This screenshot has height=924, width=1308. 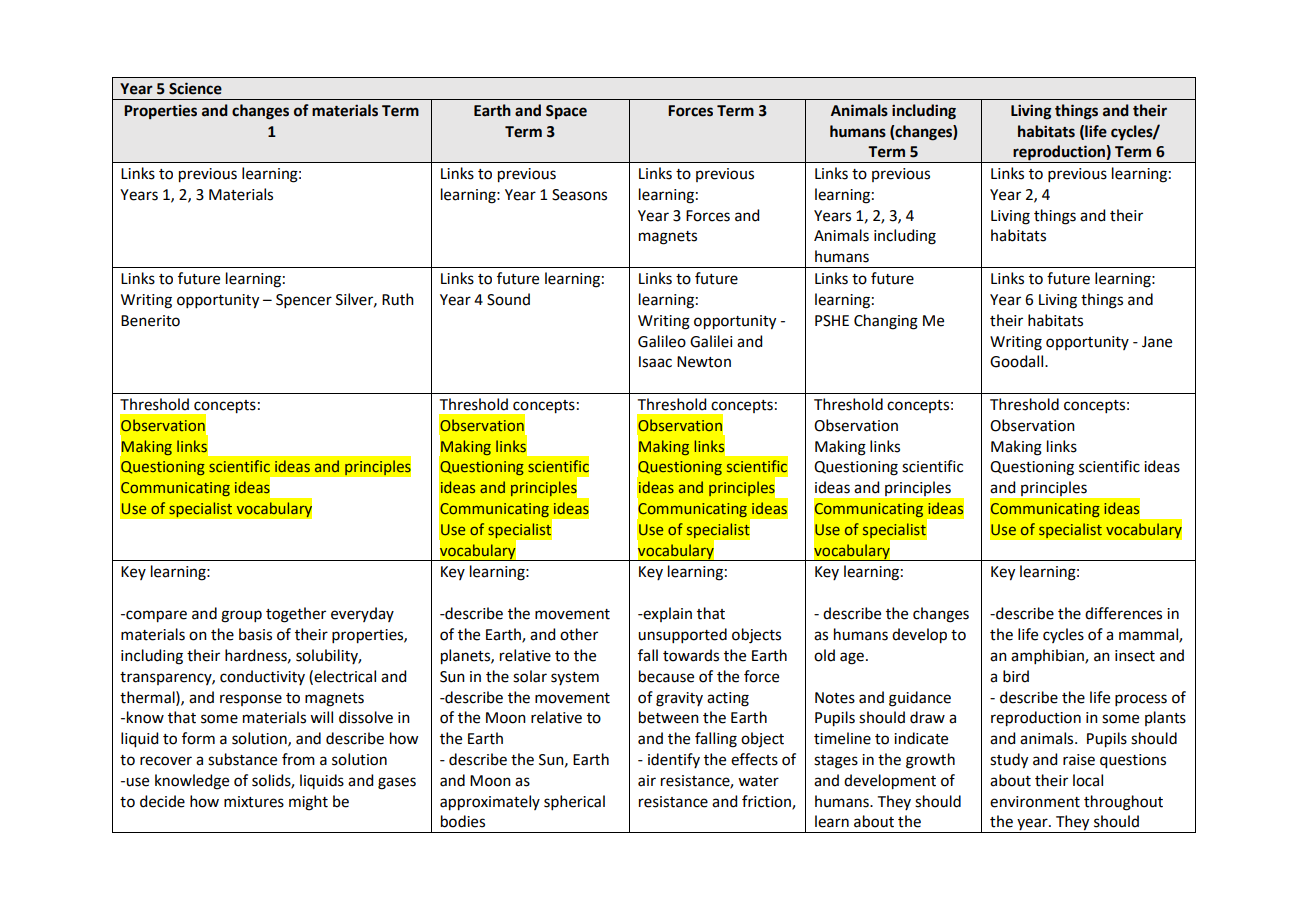 What do you see at coordinates (1018, 361) in the screenshot?
I see `Goodall` at bounding box center [1018, 361].
